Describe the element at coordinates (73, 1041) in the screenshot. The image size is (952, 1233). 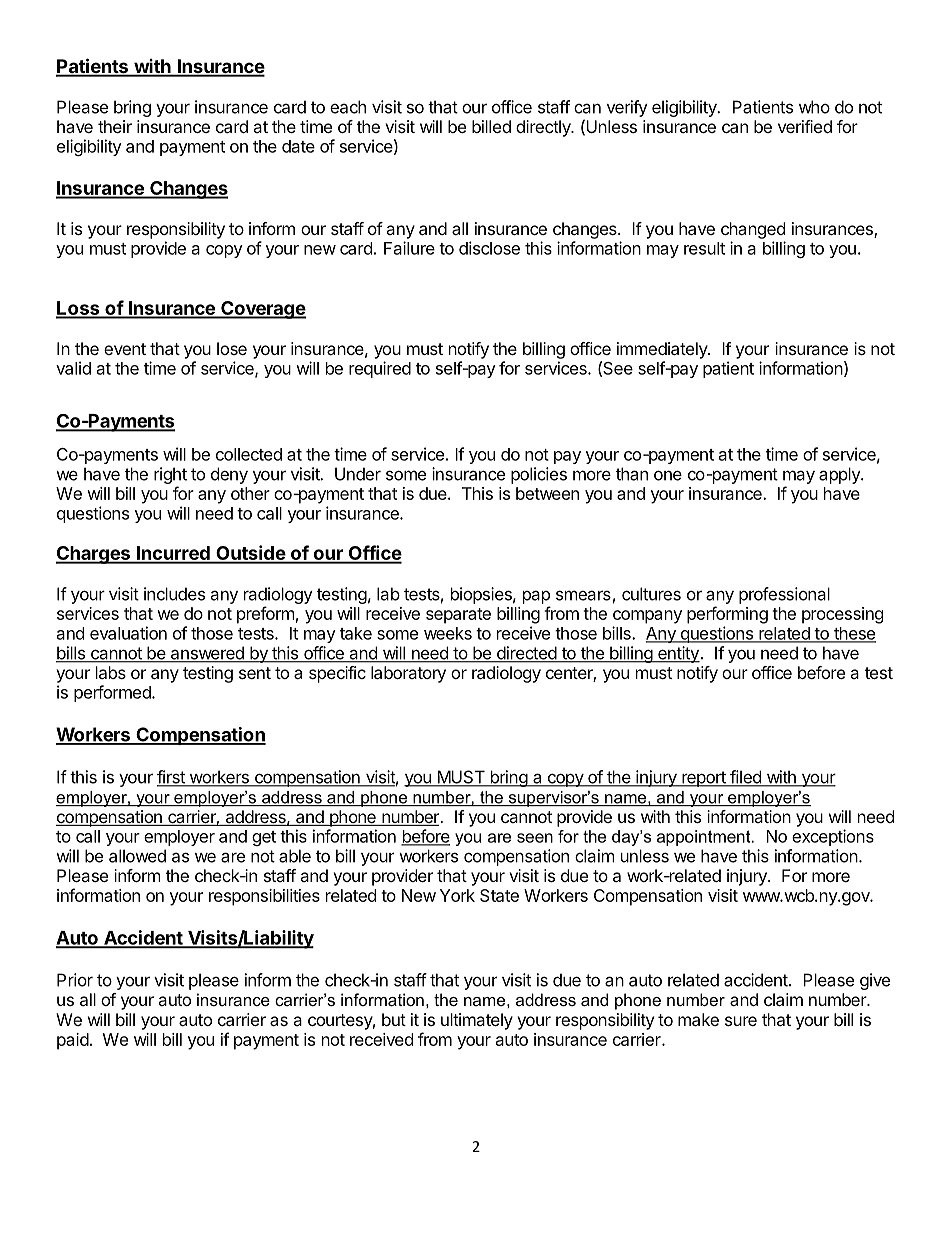
I see `paid` at that location.
